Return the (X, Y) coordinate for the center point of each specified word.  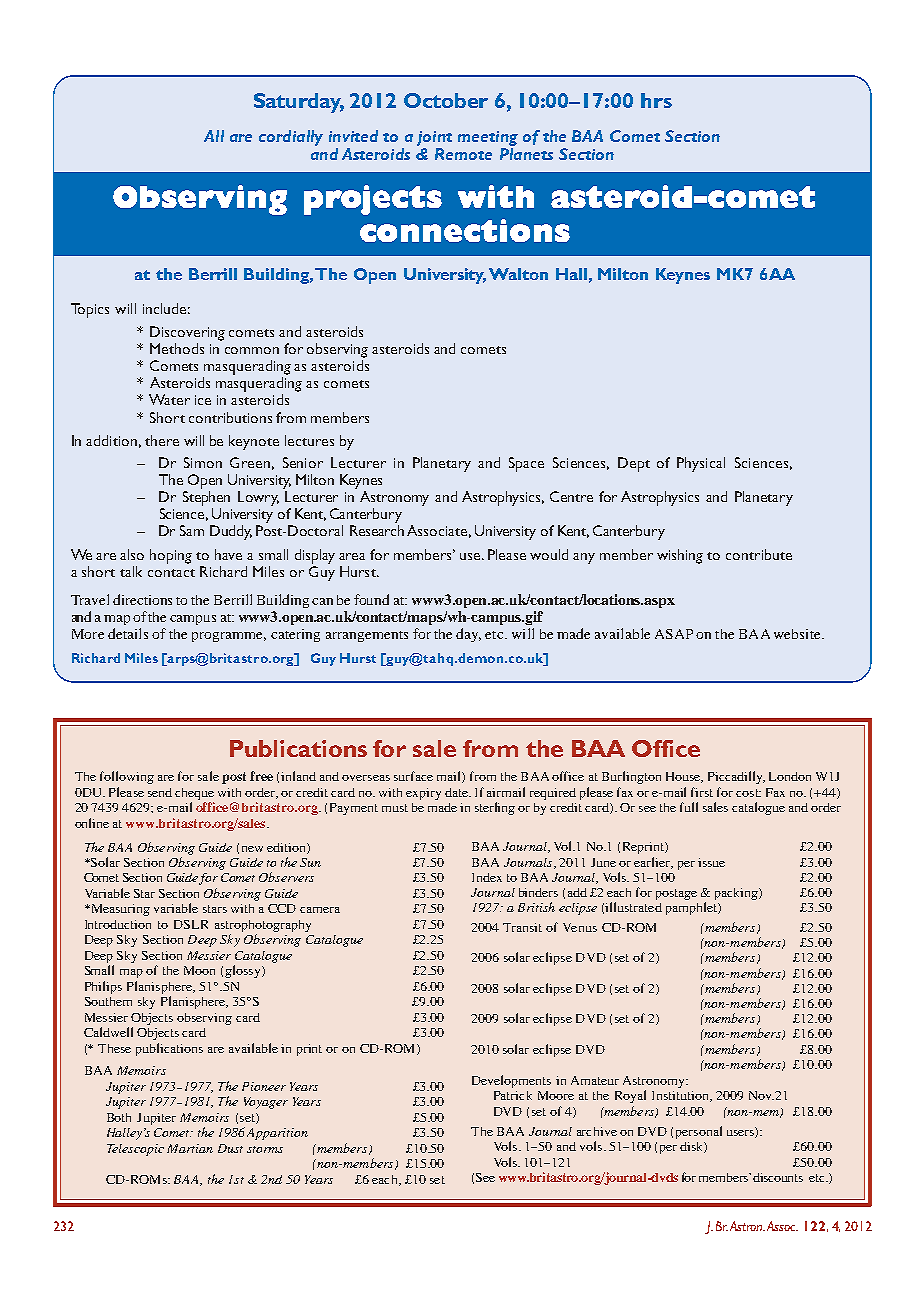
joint (434, 138)
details (128, 633)
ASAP (674, 634)
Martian (190, 1148)
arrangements (367, 636)
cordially (291, 138)
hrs (656, 100)
